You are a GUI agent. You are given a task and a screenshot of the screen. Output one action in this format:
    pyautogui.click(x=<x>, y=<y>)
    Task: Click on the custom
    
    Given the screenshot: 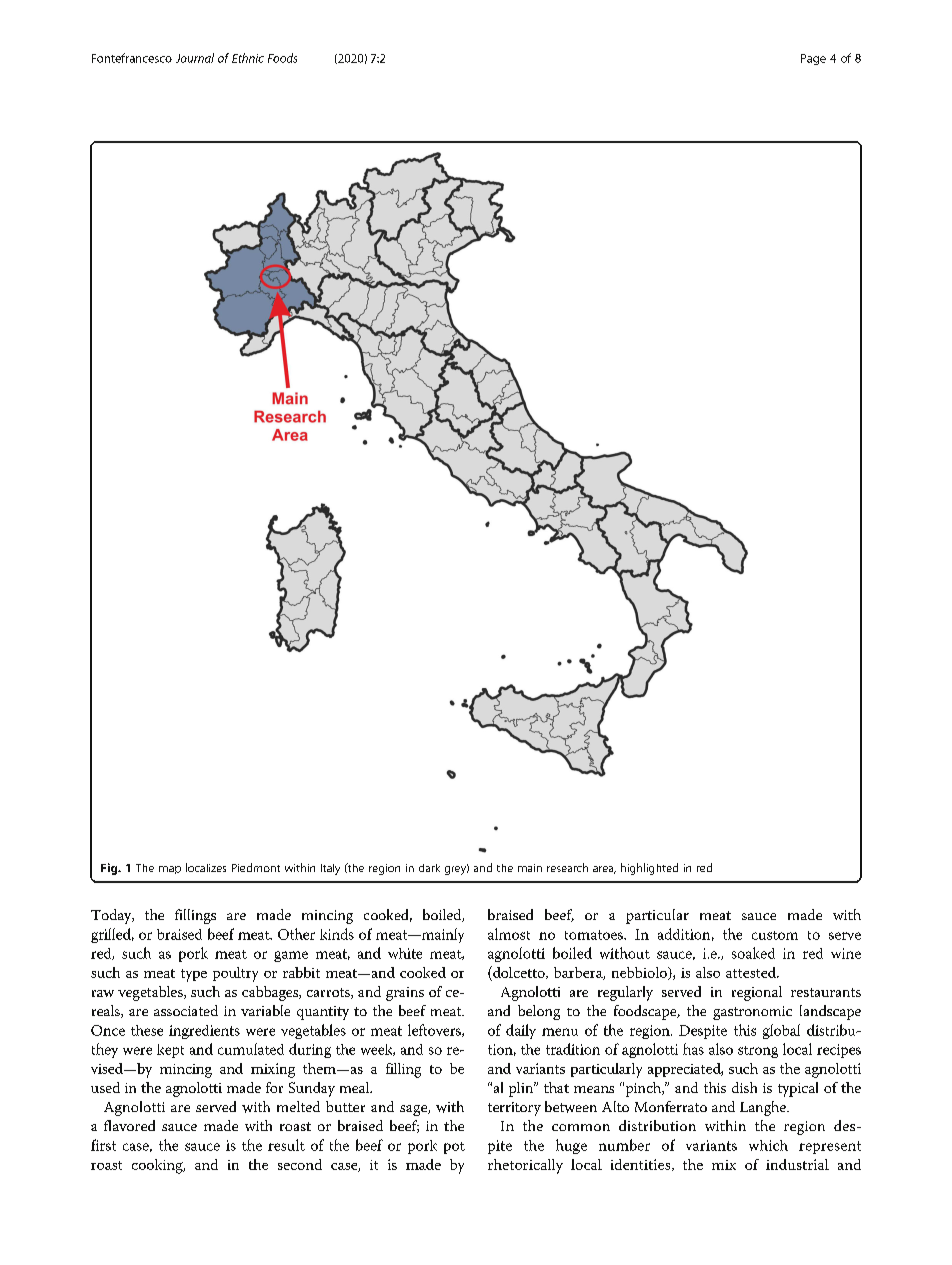 What is the action you would take?
    pyautogui.click(x=775, y=935)
